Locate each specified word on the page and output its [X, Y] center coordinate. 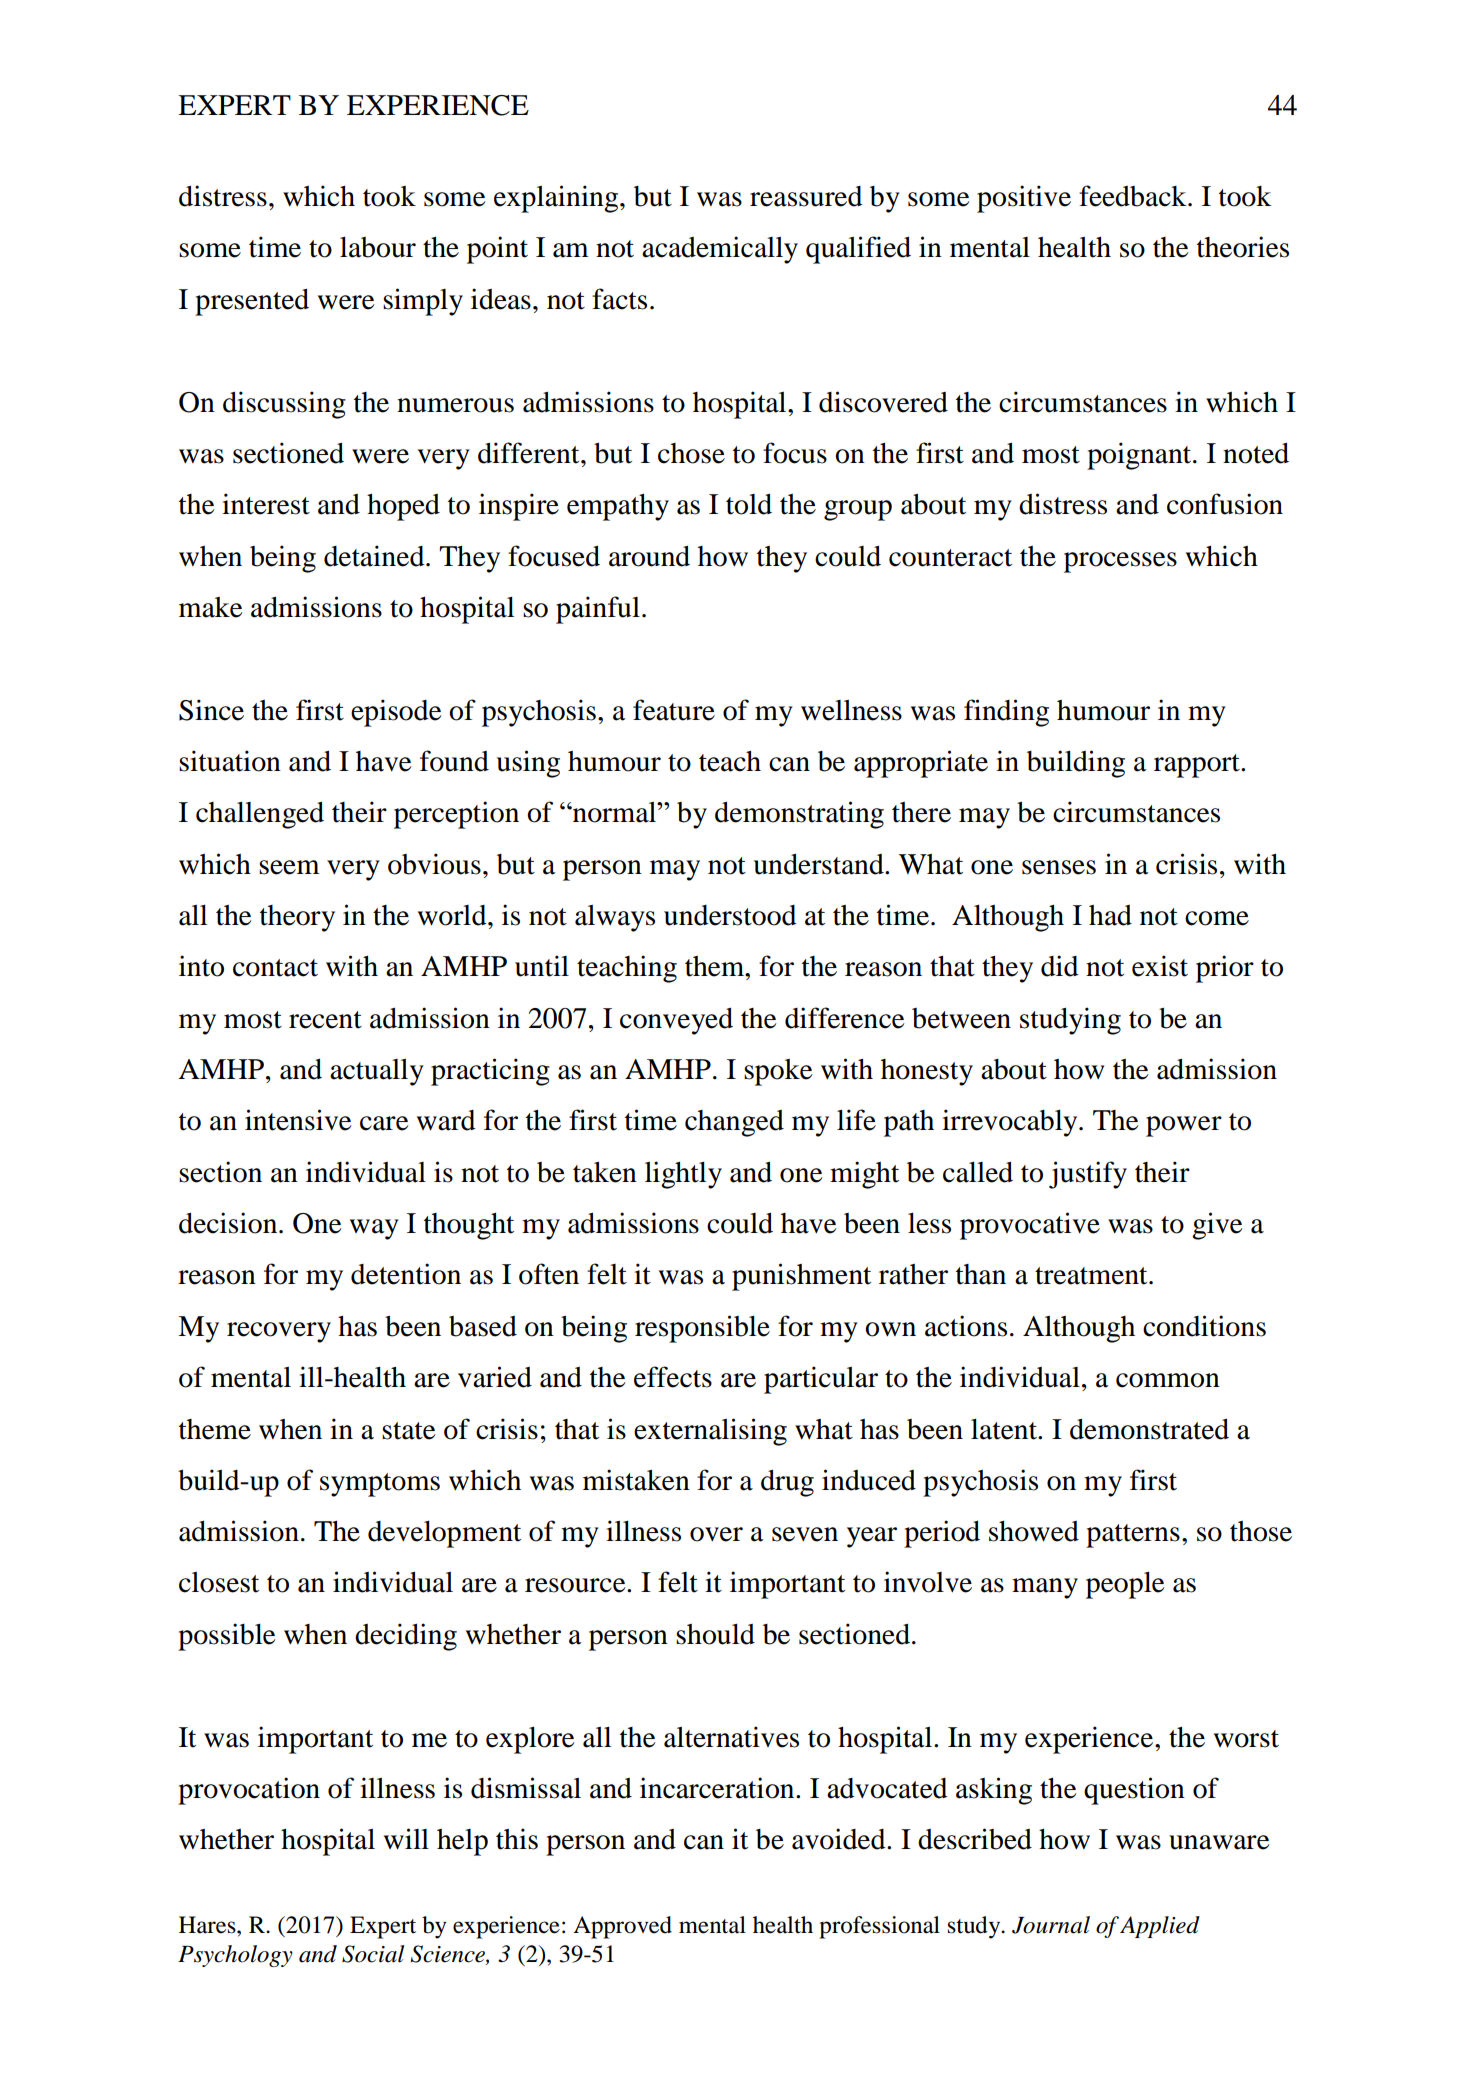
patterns [1133, 1536]
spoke [778, 1072]
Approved [622, 1927]
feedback [1134, 196]
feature [674, 710]
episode [396, 713]
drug [787, 1483]
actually [377, 1072]
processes [1120, 562]
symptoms [380, 1485]
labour [378, 247]
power [1184, 1126]
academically [720, 250]
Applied [1160, 1927]
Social [373, 1954]
